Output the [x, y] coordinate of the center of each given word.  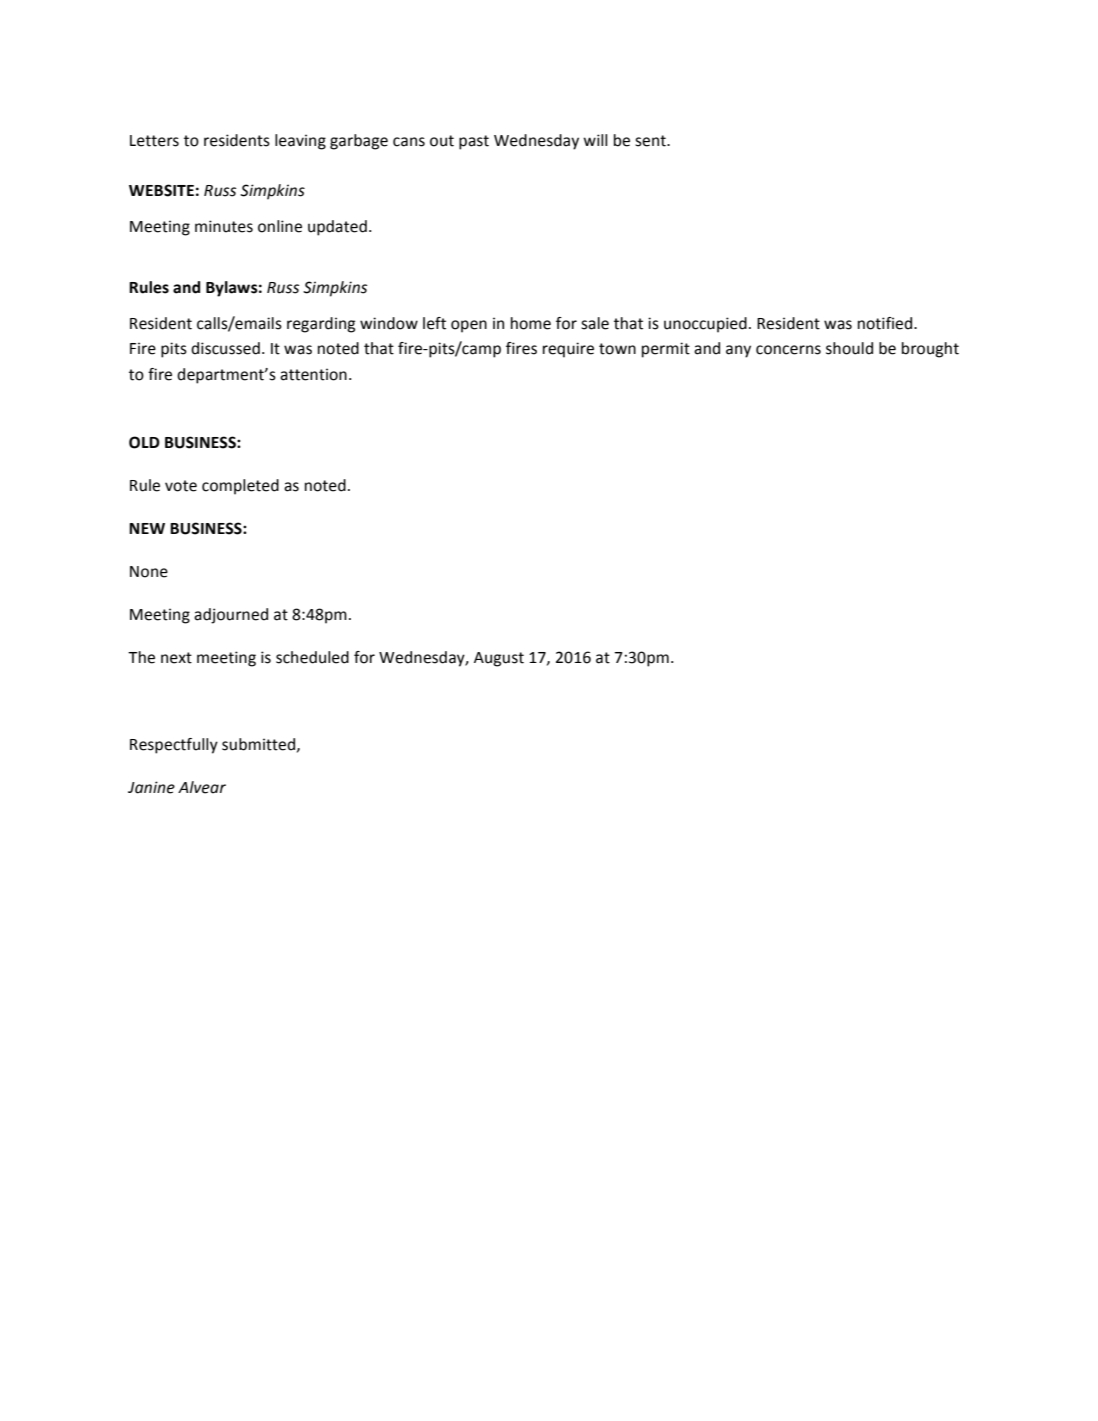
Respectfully [174, 746]
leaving [300, 142]
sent [651, 141]
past [474, 142]
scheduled [312, 657]
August [499, 659]
